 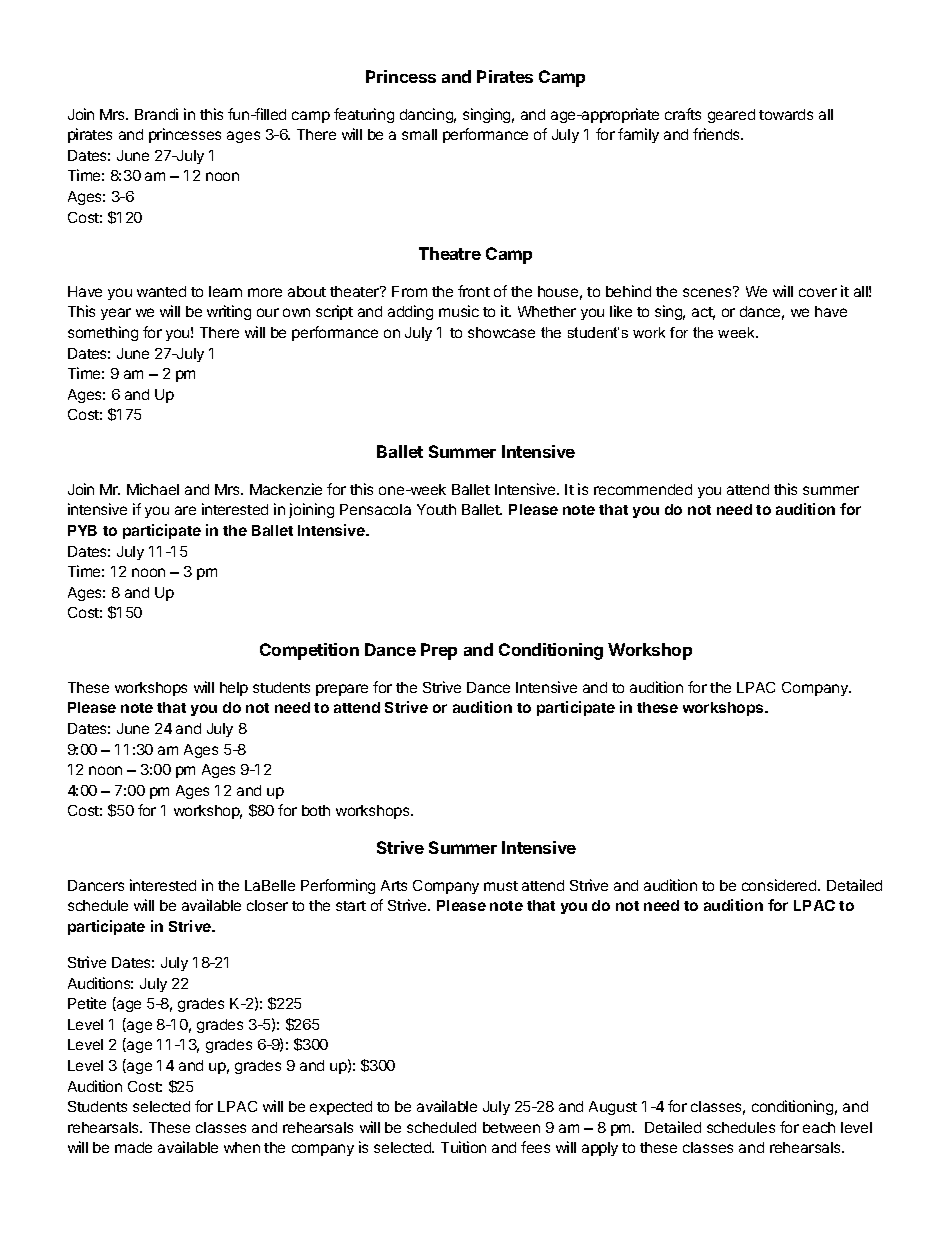 What do you see at coordinates (156, 114) in the document?
I see `Brandi` at bounding box center [156, 114].
